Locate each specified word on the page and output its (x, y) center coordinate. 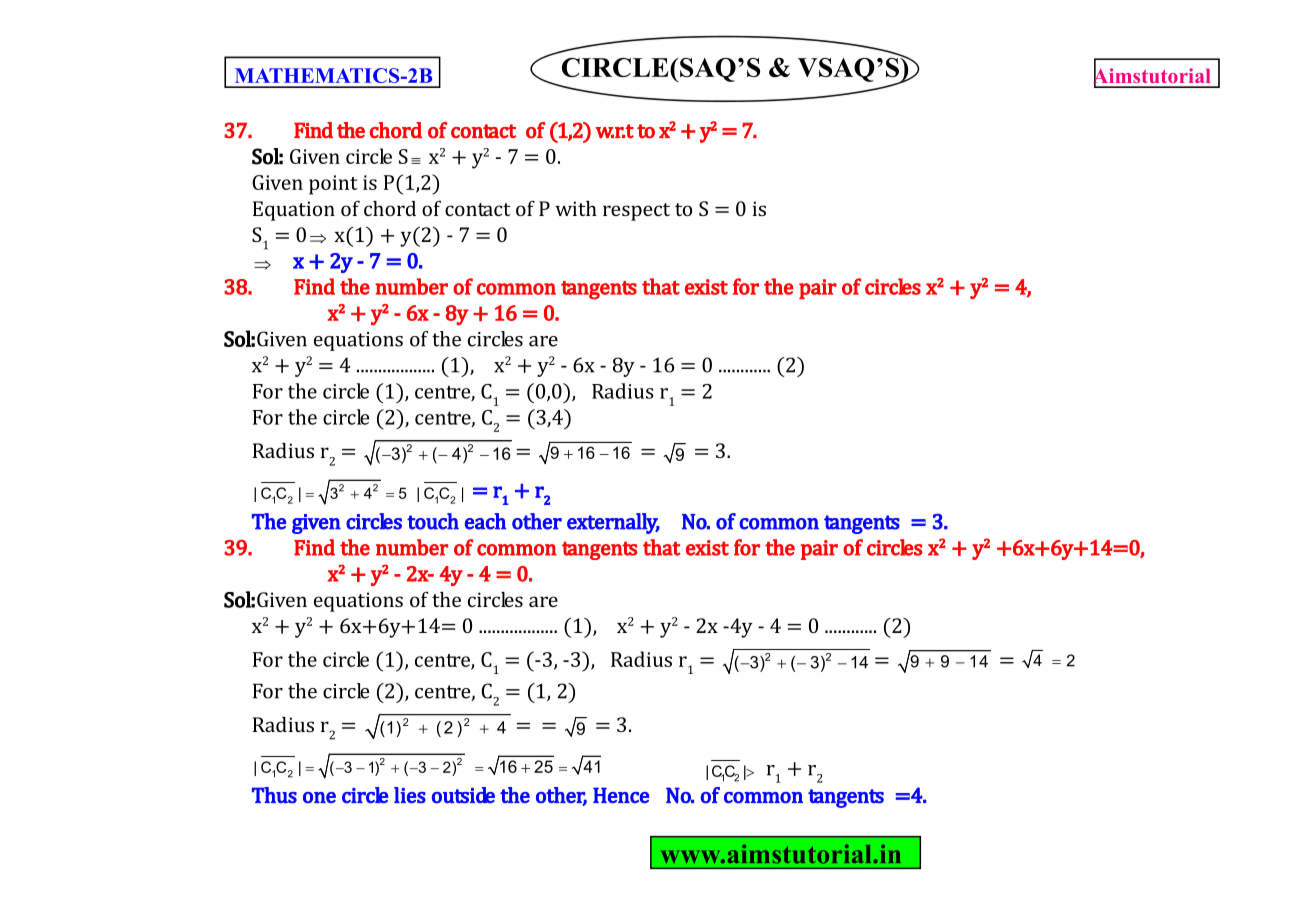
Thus (274, 795)
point (333, 185)
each (485, 521)
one (319, 797)
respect (636, 212)
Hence (621, 795)
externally (613, 523)
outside (463, 795)
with (576, 208)
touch (433, 521)
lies (410, 795)
